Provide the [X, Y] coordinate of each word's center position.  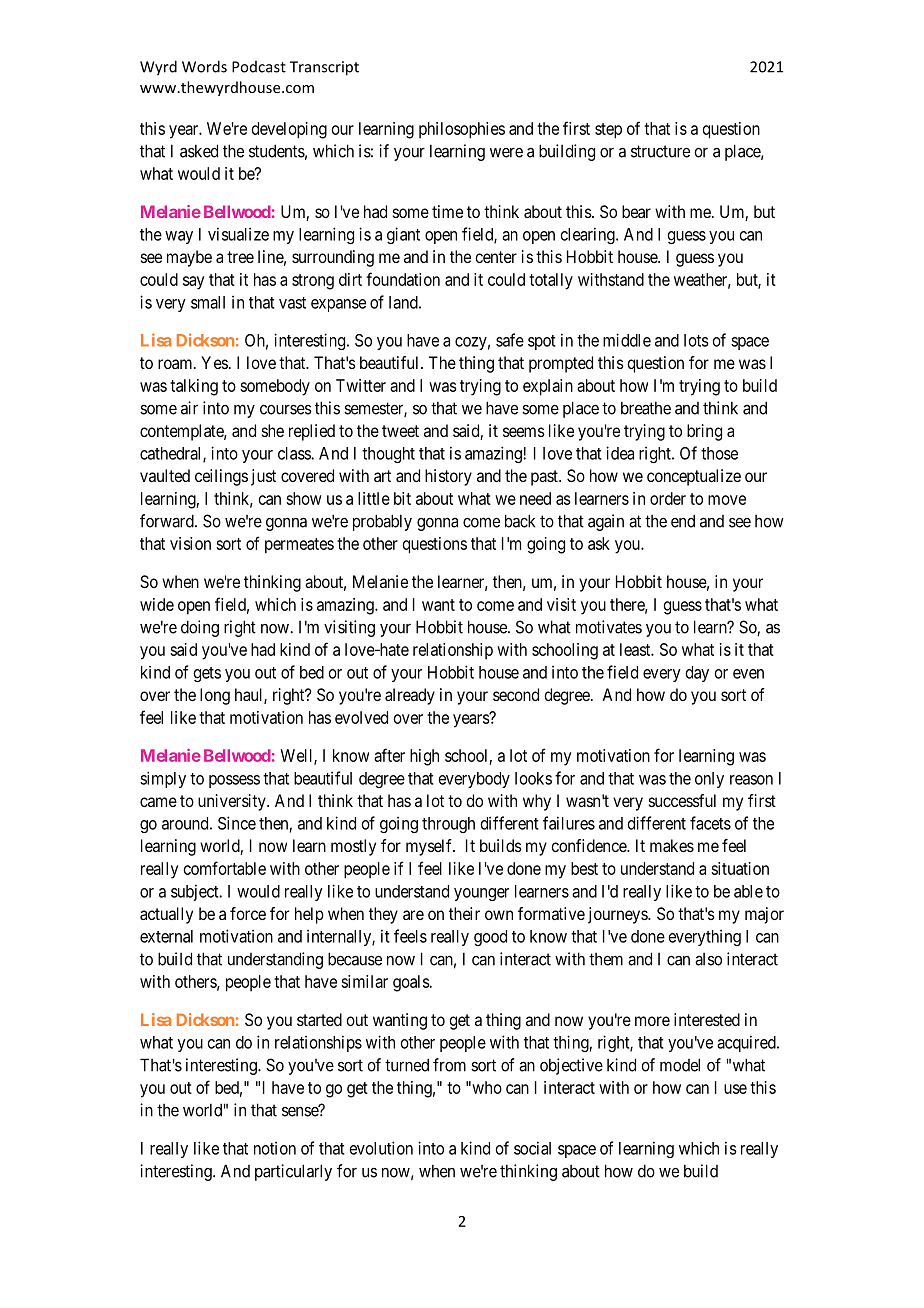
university [233, 802]
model [680, 1065]
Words [204, 66]
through [448, 825]
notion [275, 1148]
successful [682, 800]
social [532, 1148]
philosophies [462, 130]
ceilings [221, 477]
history [448, 477]
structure [660, 151]
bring [704, 432]
